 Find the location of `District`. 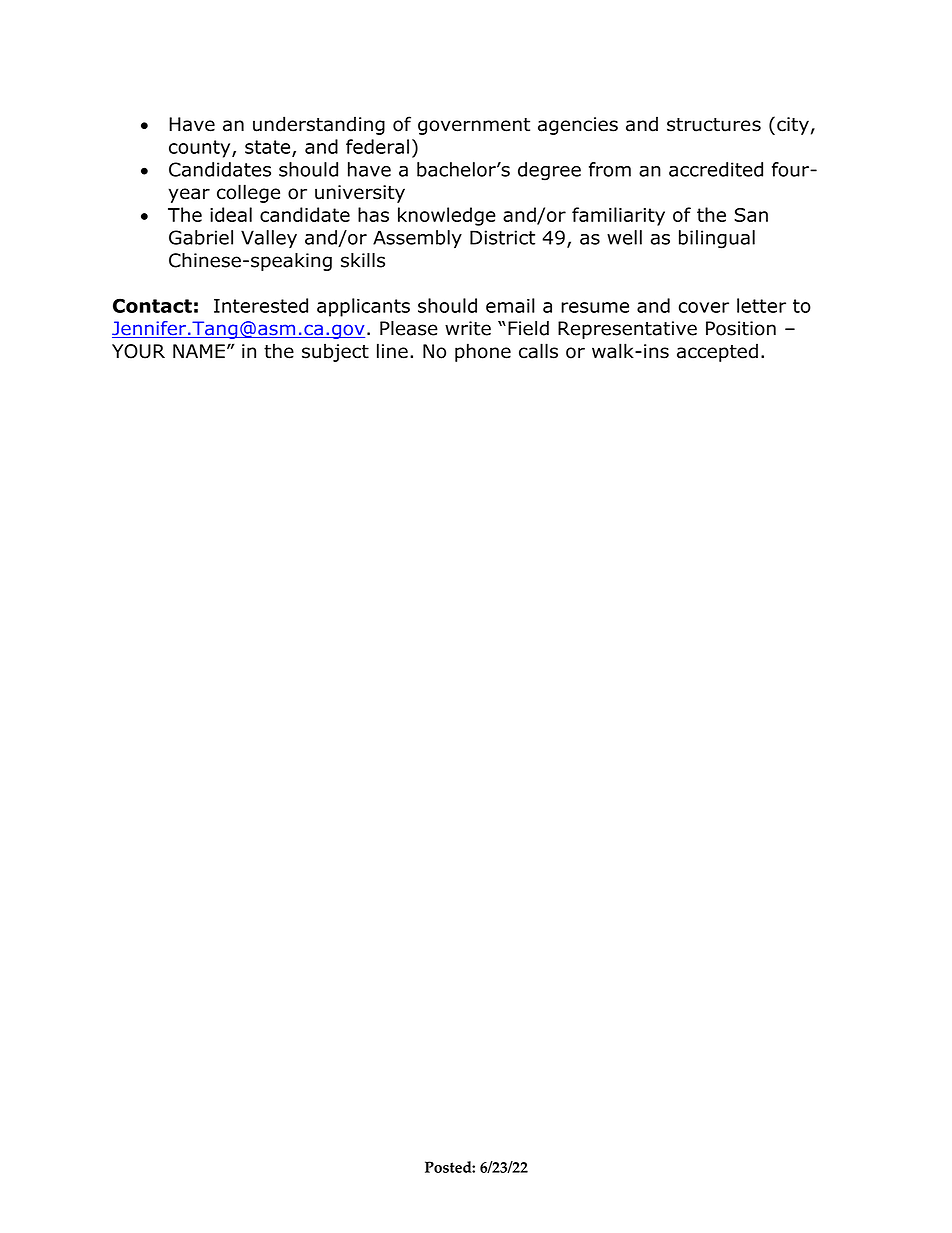

District is located at coordinates (502, 237).
